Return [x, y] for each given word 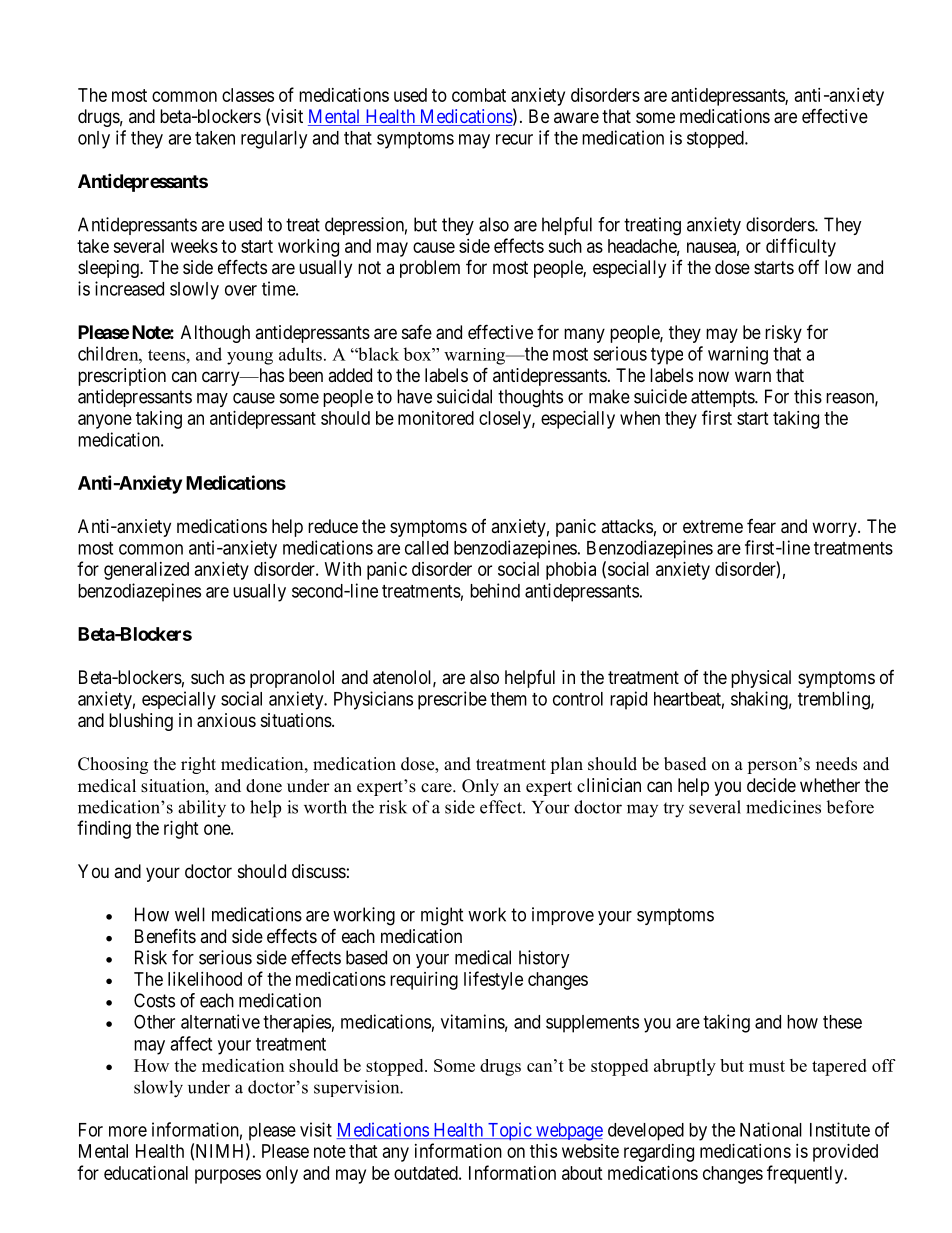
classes [248, 95]
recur [514, 139]
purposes [228, 1176]
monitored [436, 418]
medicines [783, 807]
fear [761, 526]
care [437, 788]
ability [202, 809]
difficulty [801, 247]
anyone [105, 421]
